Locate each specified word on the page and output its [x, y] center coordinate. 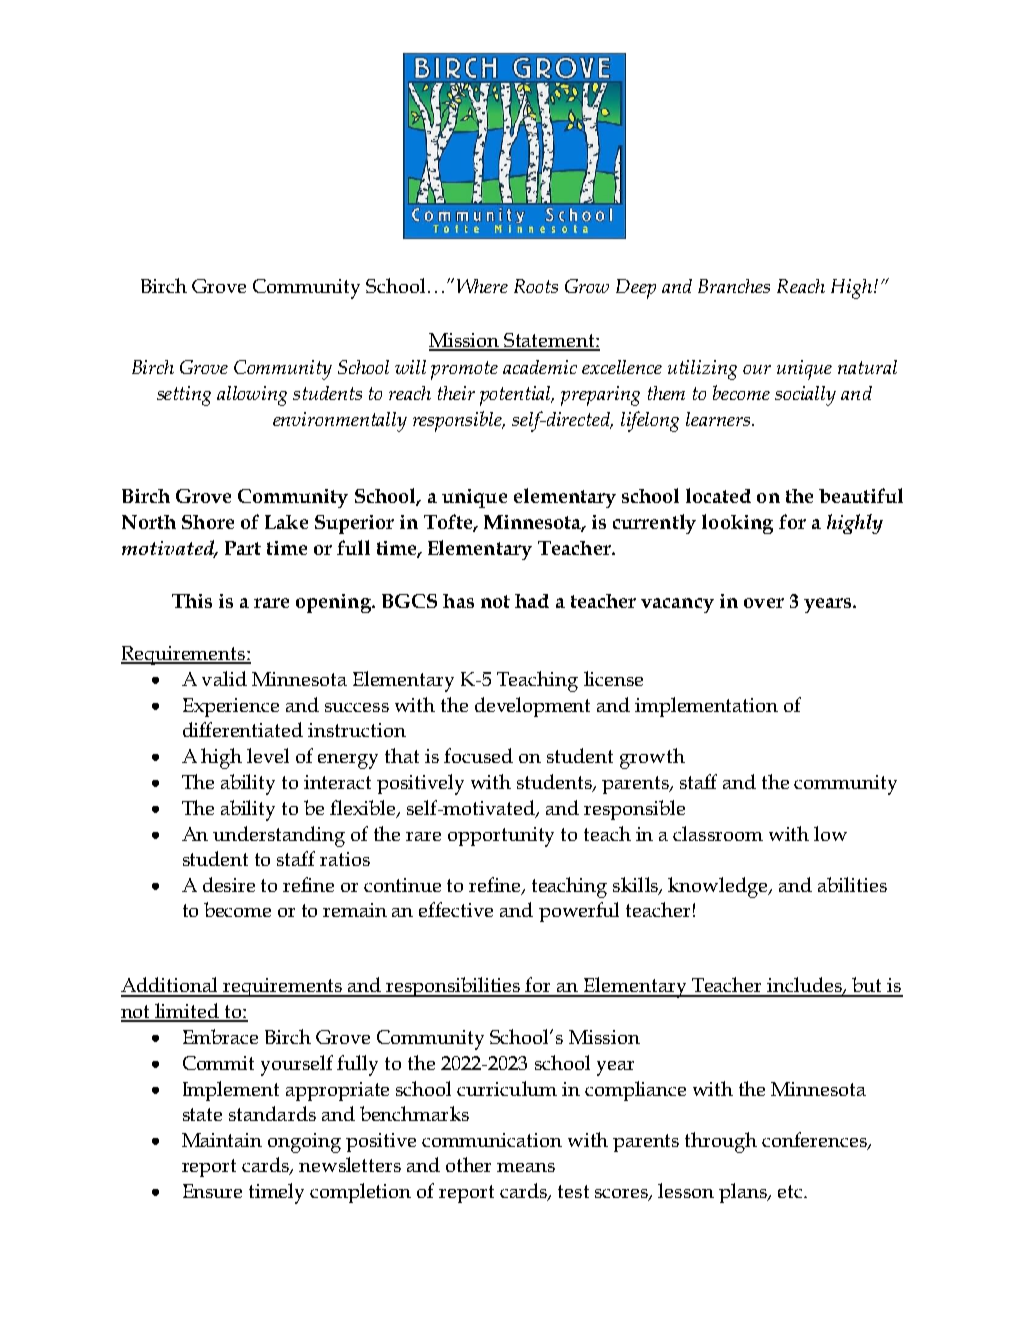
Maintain [222, 1140]
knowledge [719, 887]
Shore [208, 522]
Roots [536, 286]
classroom [718, 833]
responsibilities [453, 987]
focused [478, 755]
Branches [734, 286]
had [532, 601]
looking [737, 524]
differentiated [243, 729]
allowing [252, 396]
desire [229, 884]
